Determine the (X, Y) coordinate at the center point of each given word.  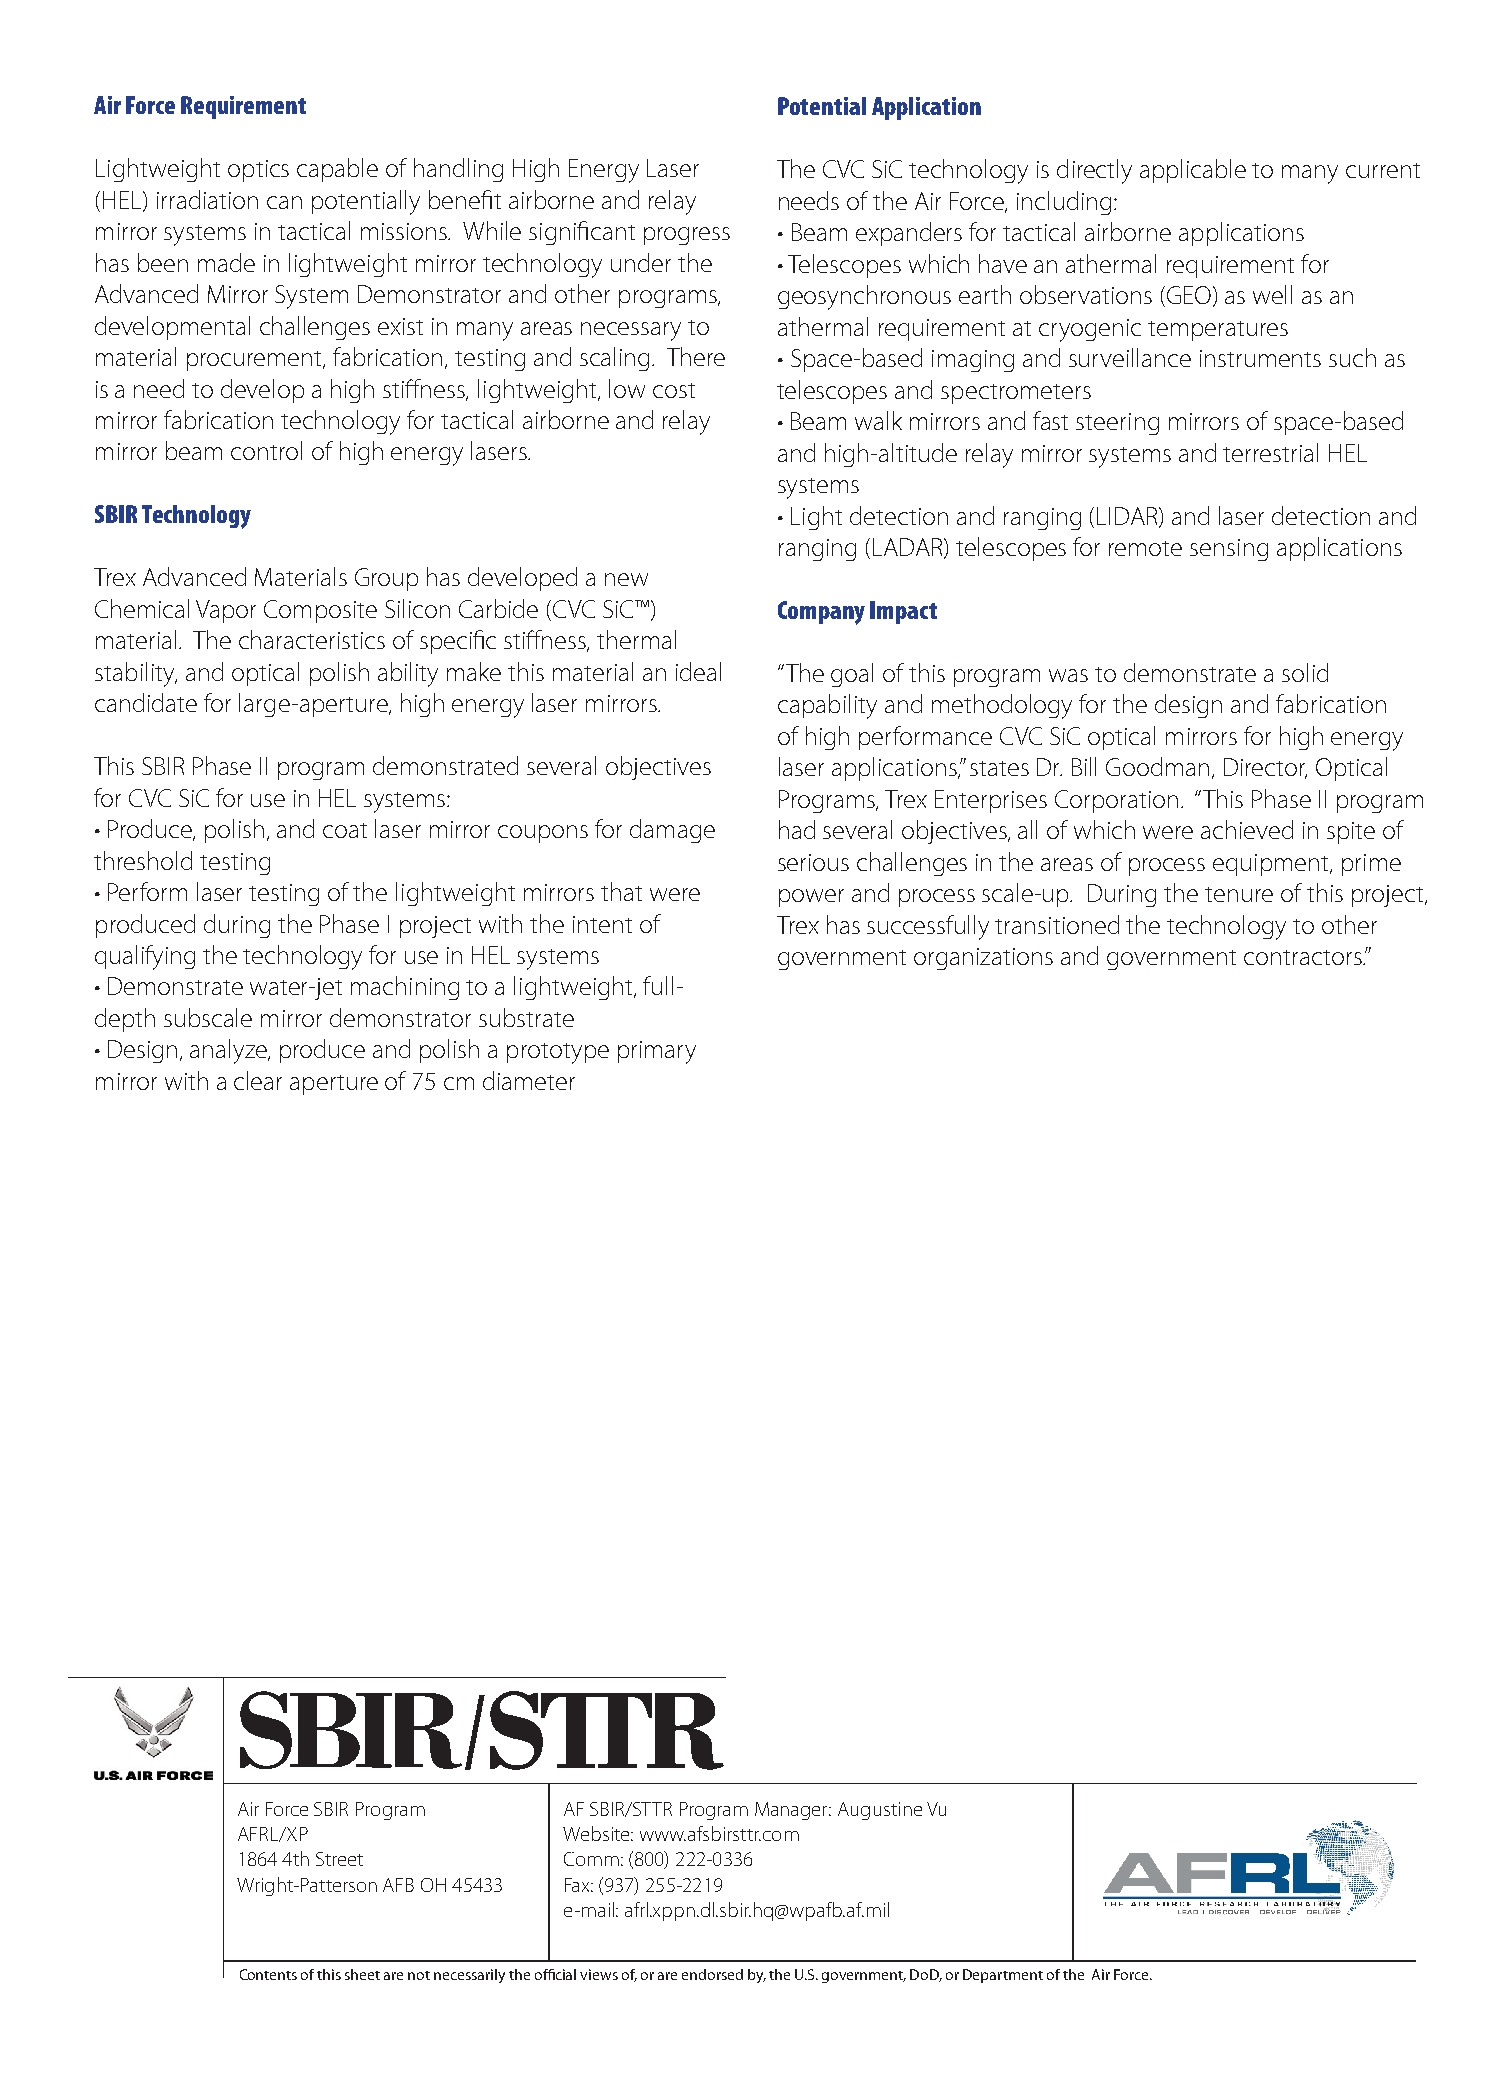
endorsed (712, 1974)
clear (258, 1080)
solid (1305, 672)
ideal (698, 671)
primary (657, 1052)
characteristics (312, 639)
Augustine (880, 1811)
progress (687, 236)
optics (258, 171)
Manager (793, 1811)
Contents (268, 1974)
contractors (1304, 957)
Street (339, 1859)
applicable (1193, 171)
